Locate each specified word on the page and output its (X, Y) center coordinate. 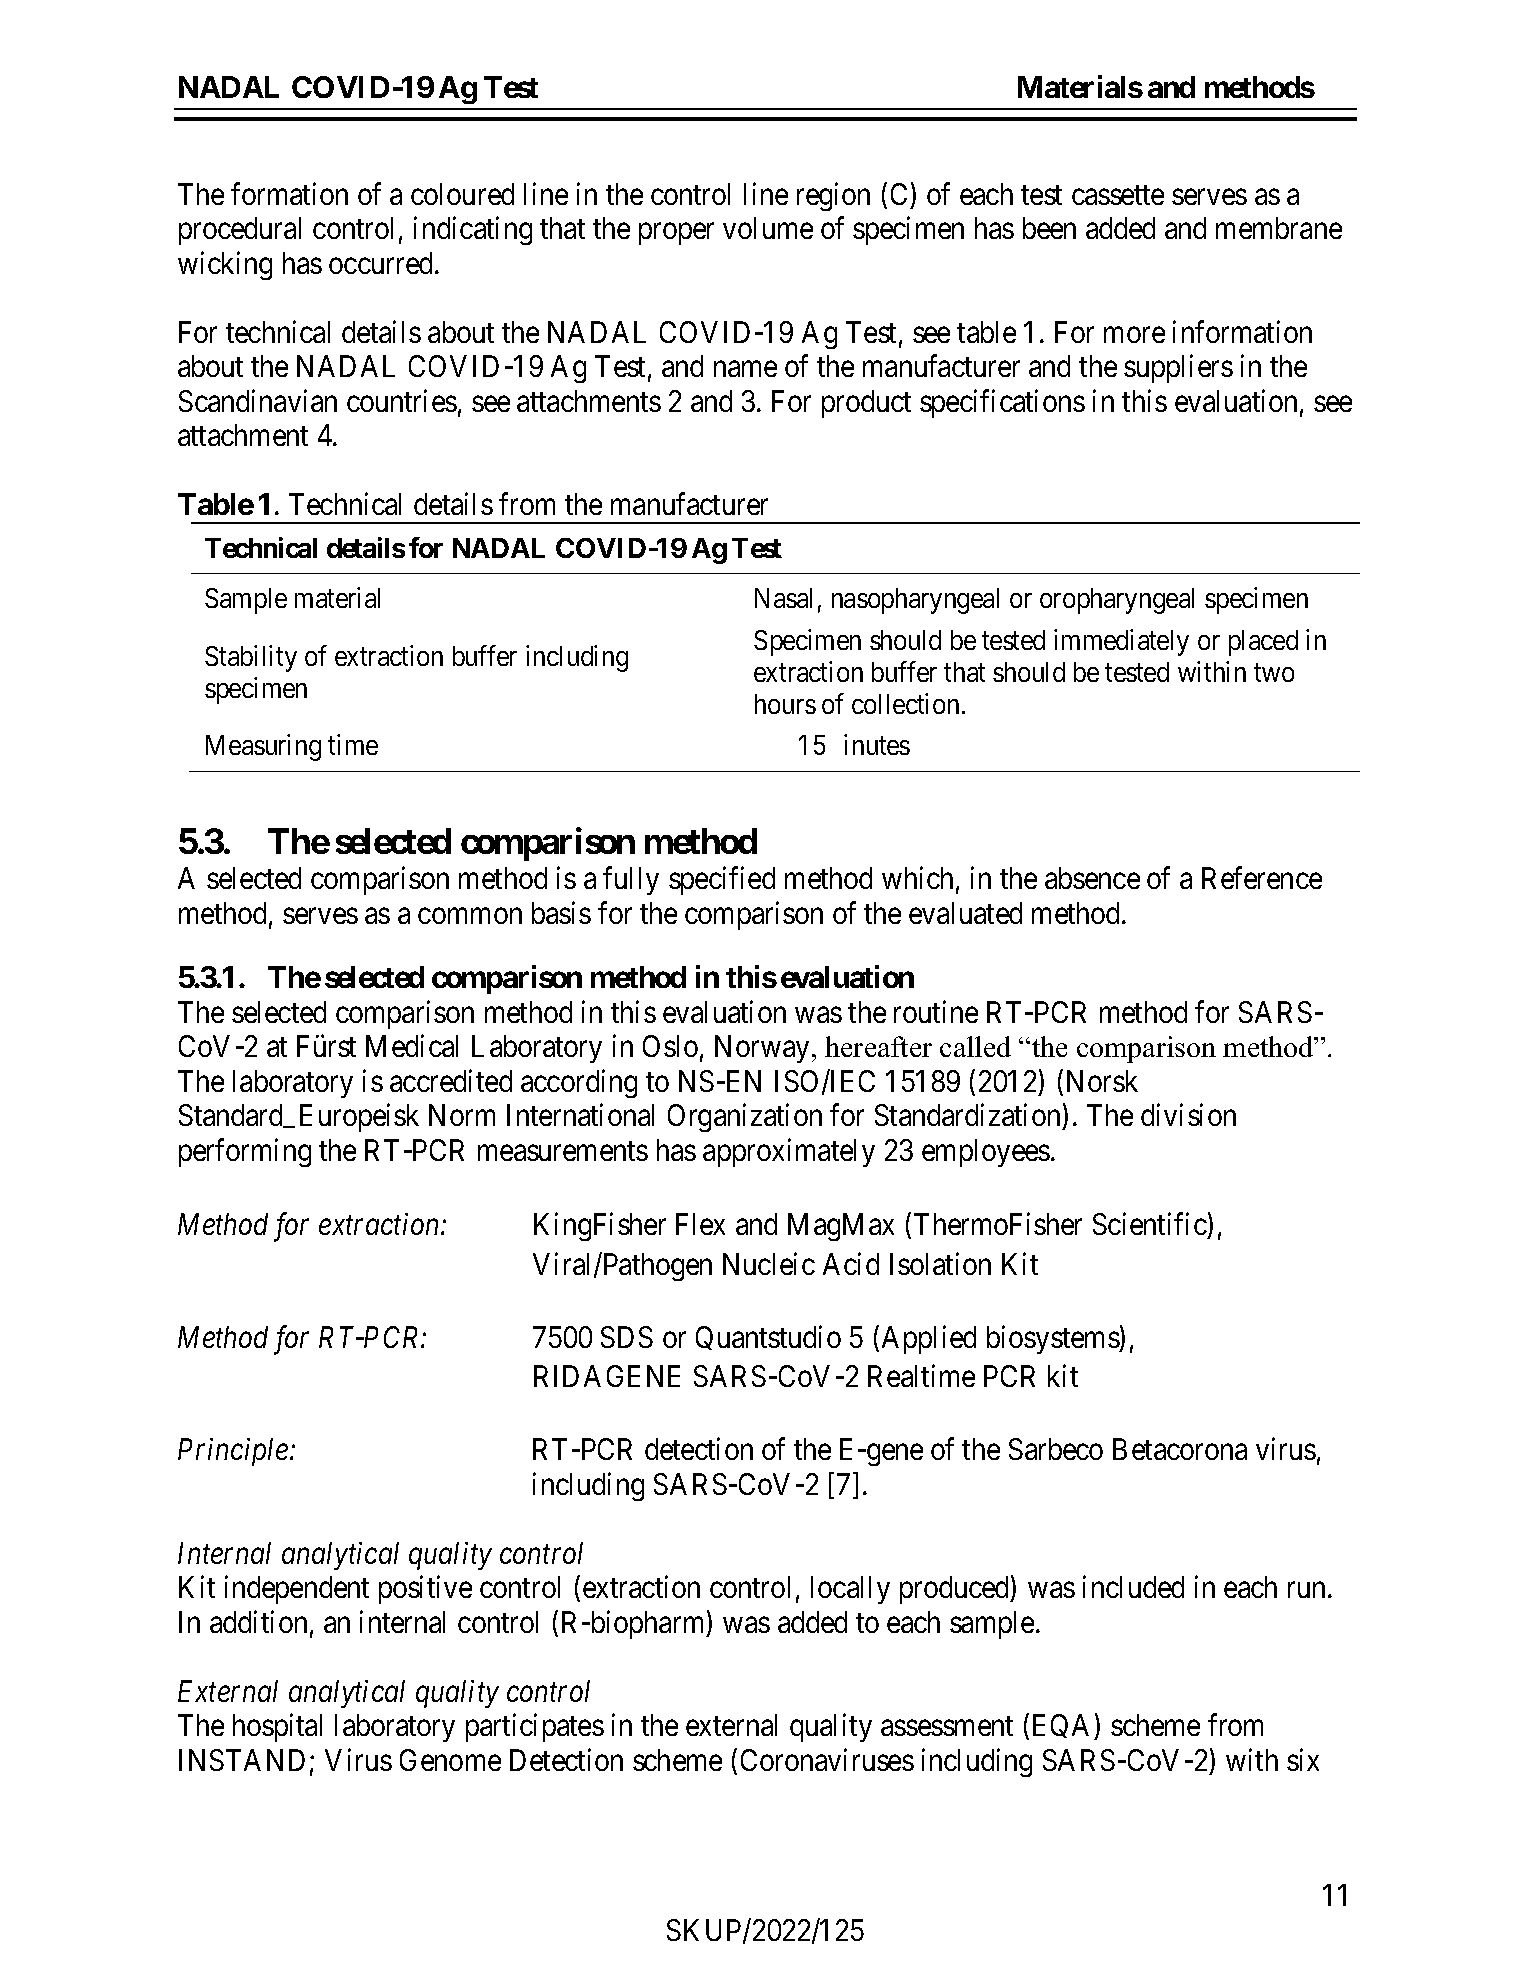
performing (245, 1153)
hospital (277, 1728)
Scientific (1150, 1224)
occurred (382, 263)
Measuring (263, 748)
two (1274, 673)
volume (768, 228)
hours (785, 704)
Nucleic (769, 1264)
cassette (1118, 195)
